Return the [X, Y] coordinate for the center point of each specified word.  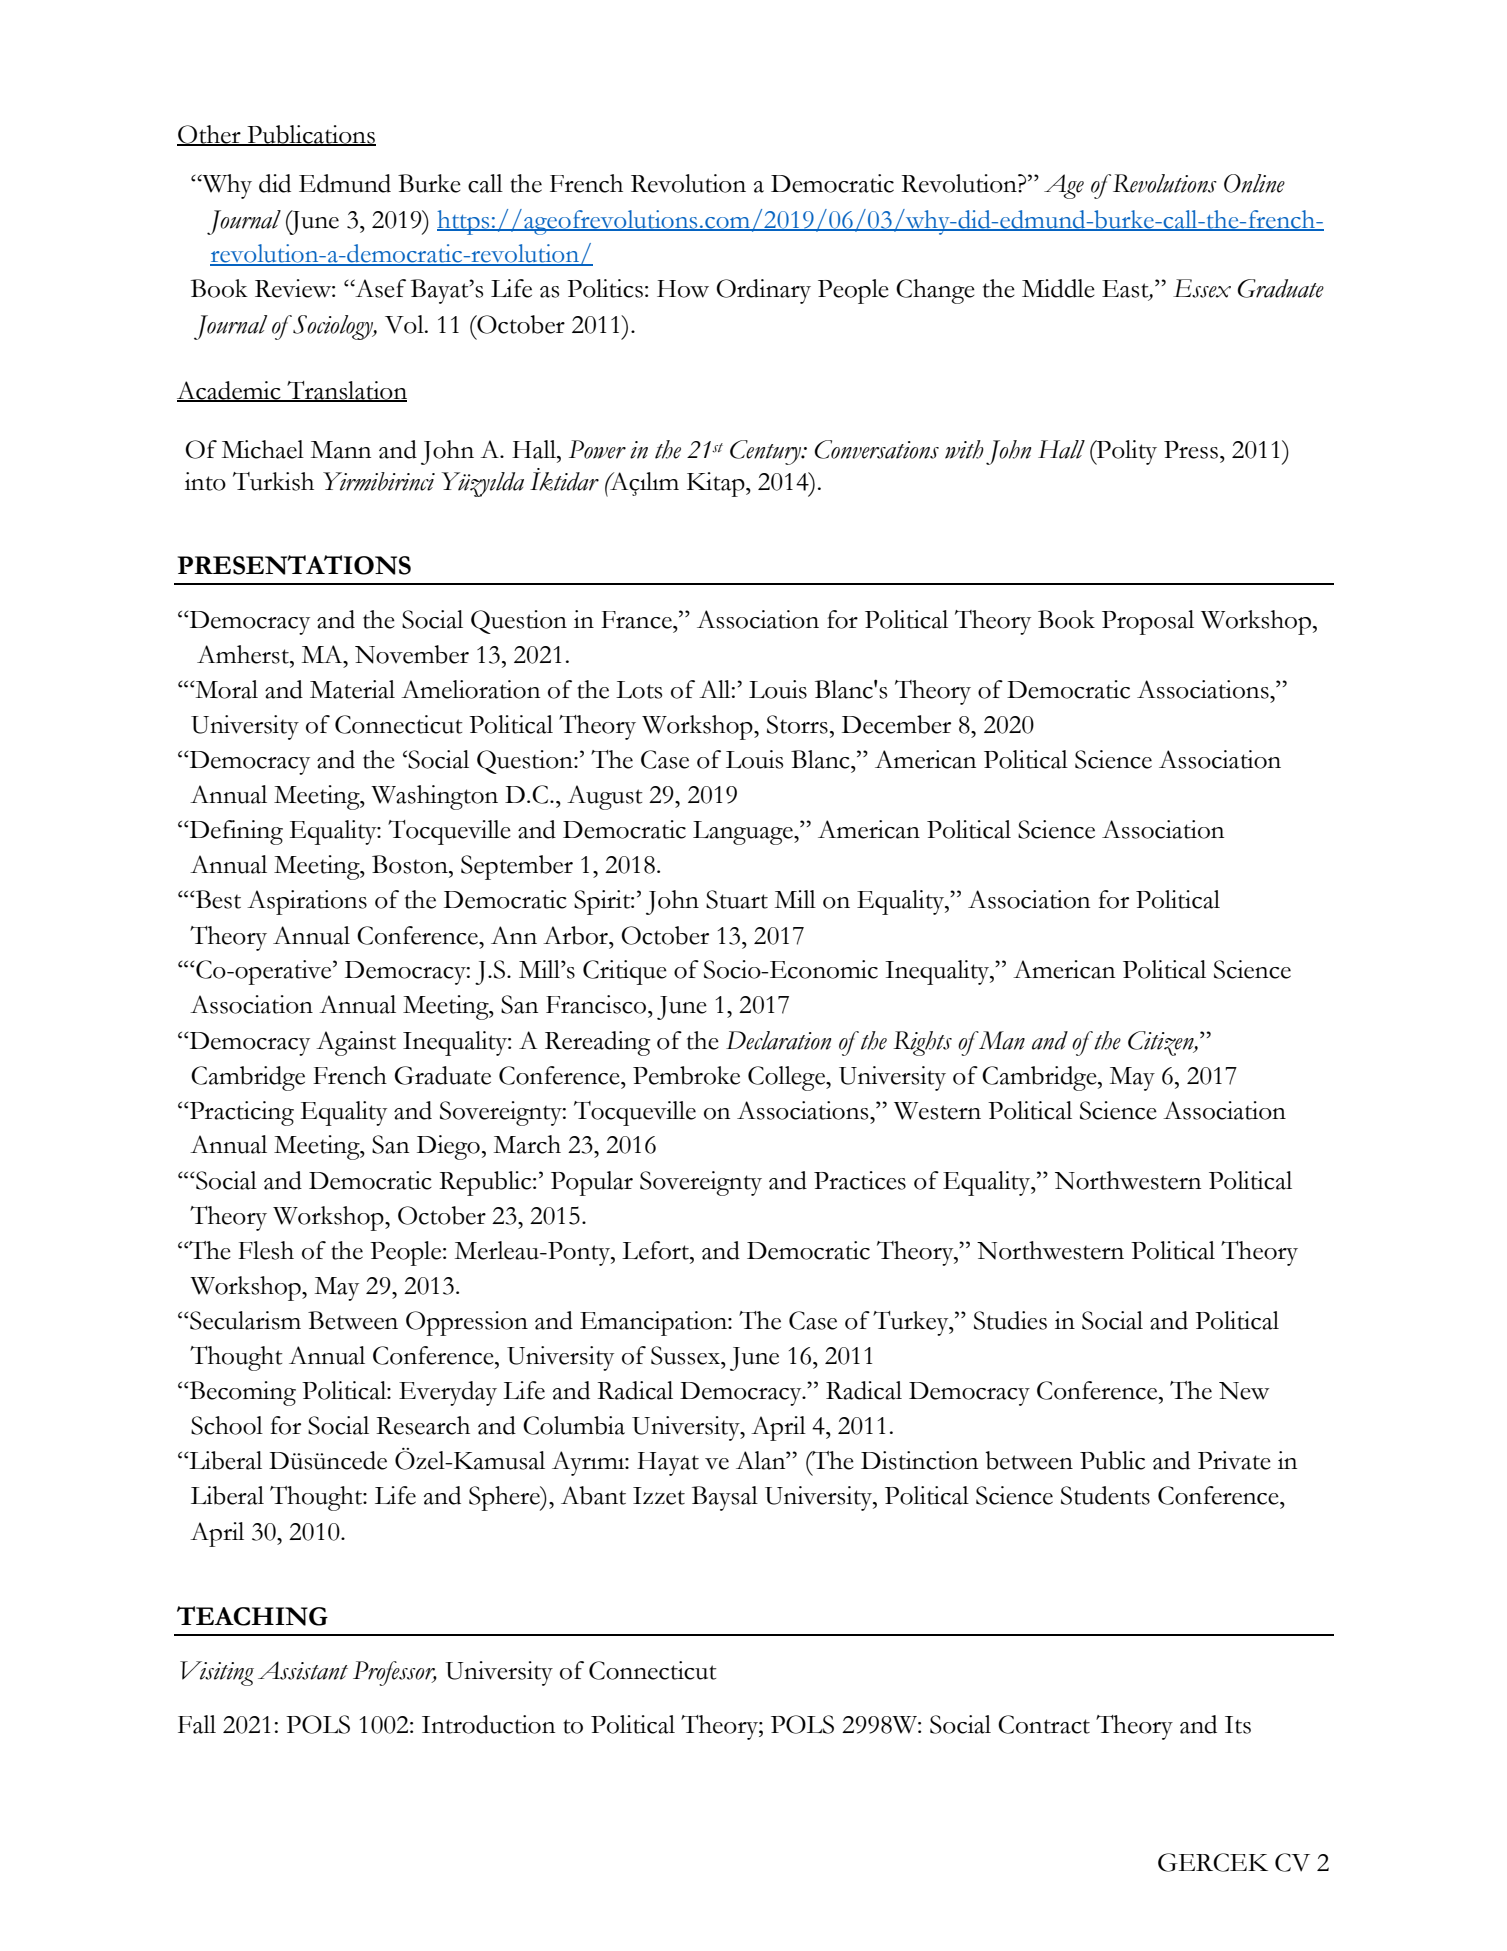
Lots [639, 690]
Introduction [488, 1724]
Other [210, 135]
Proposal [1148, 622]
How [683, 289]
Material [352, 689]
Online [1254, 183]
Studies [1010, 1320]
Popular [592, 1183]
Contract [1044, 1724]
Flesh [266, 1250]
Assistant [303, 1670]
